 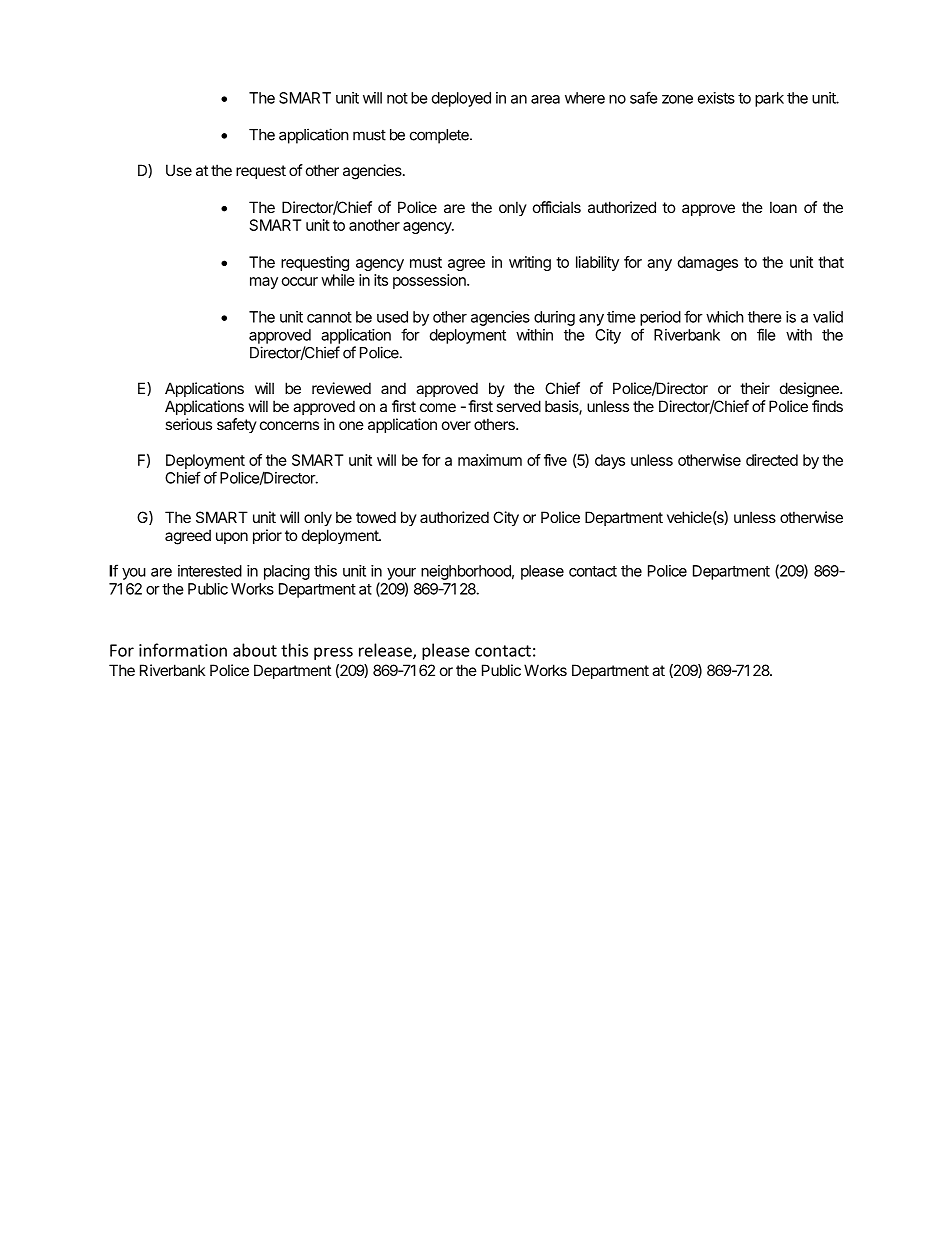 What do you see at coordinates (545, 99) in the image?
I see `area` at bounding box center [545, 99].
